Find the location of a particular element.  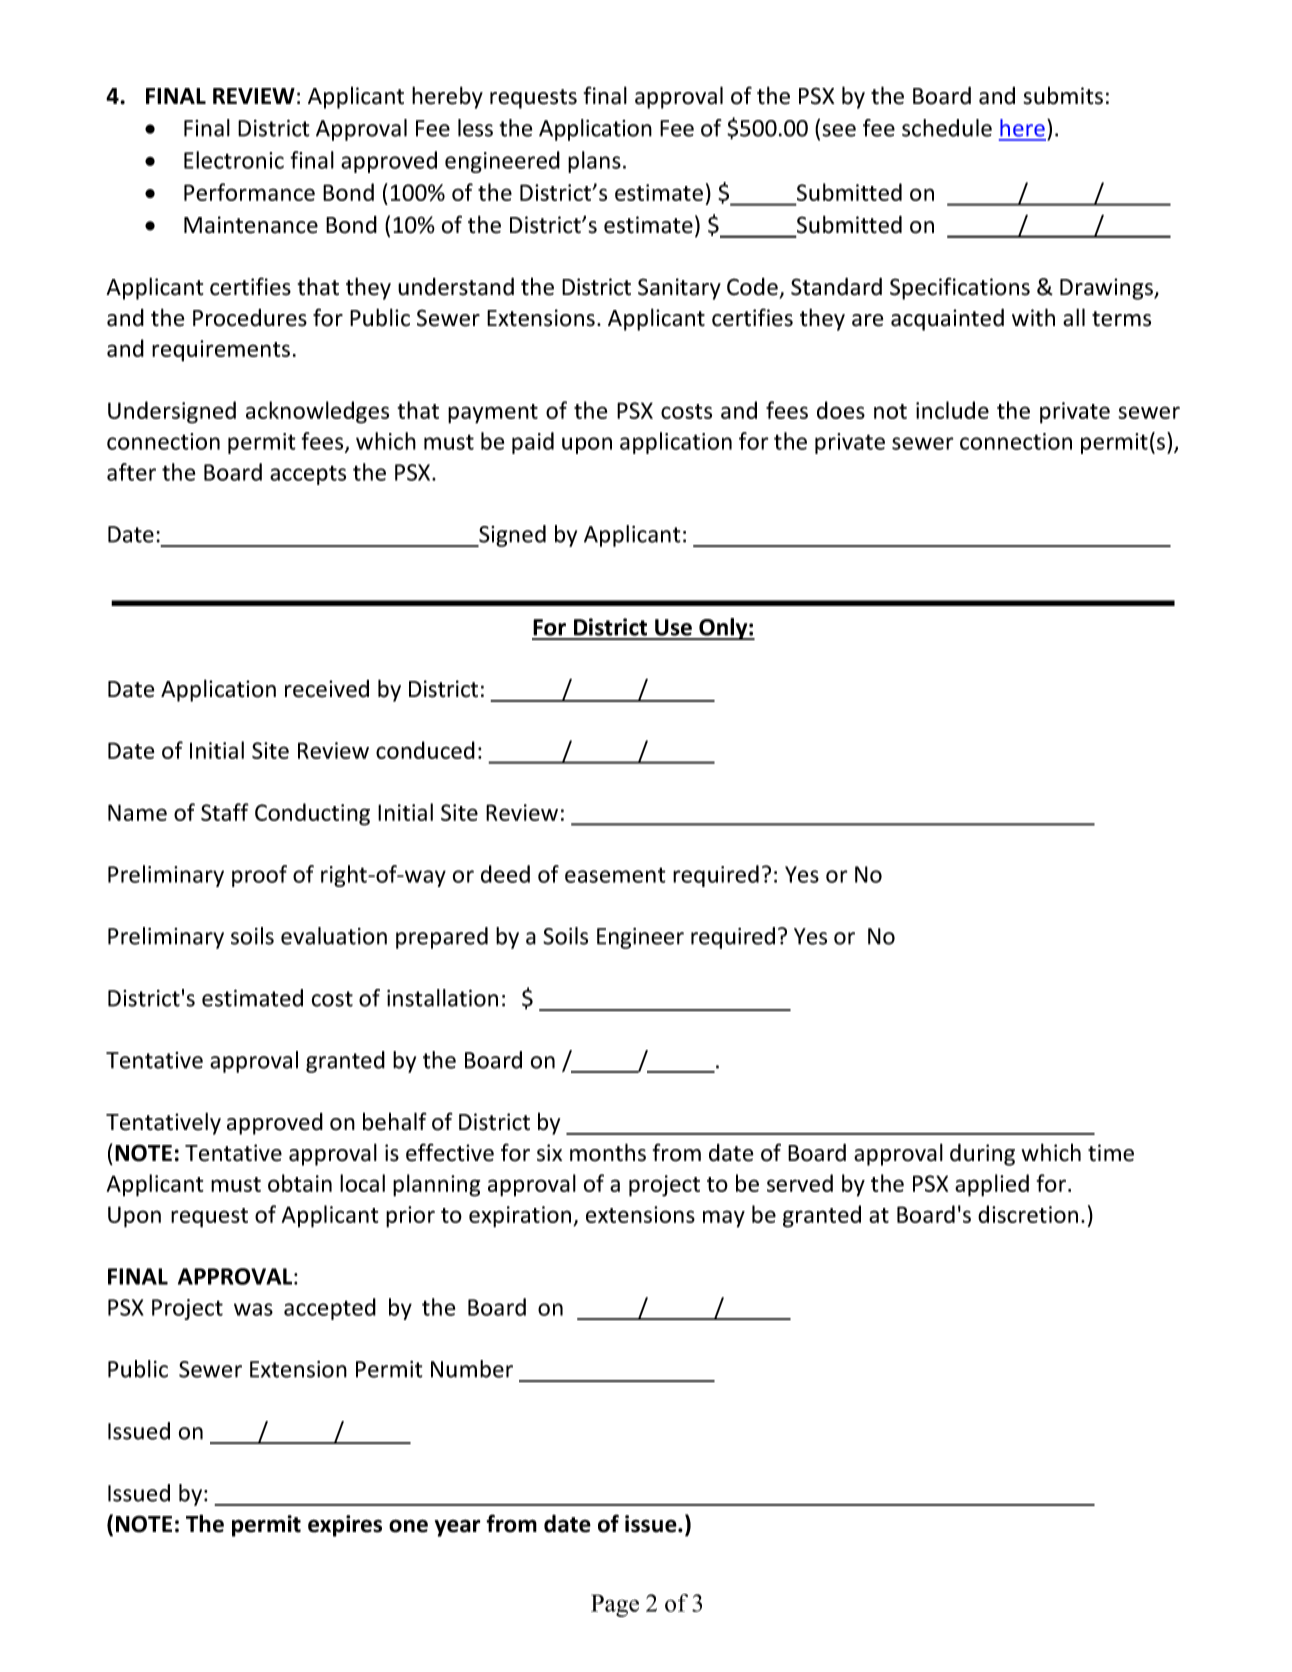

schedule is located at coordinates (947, 128).
